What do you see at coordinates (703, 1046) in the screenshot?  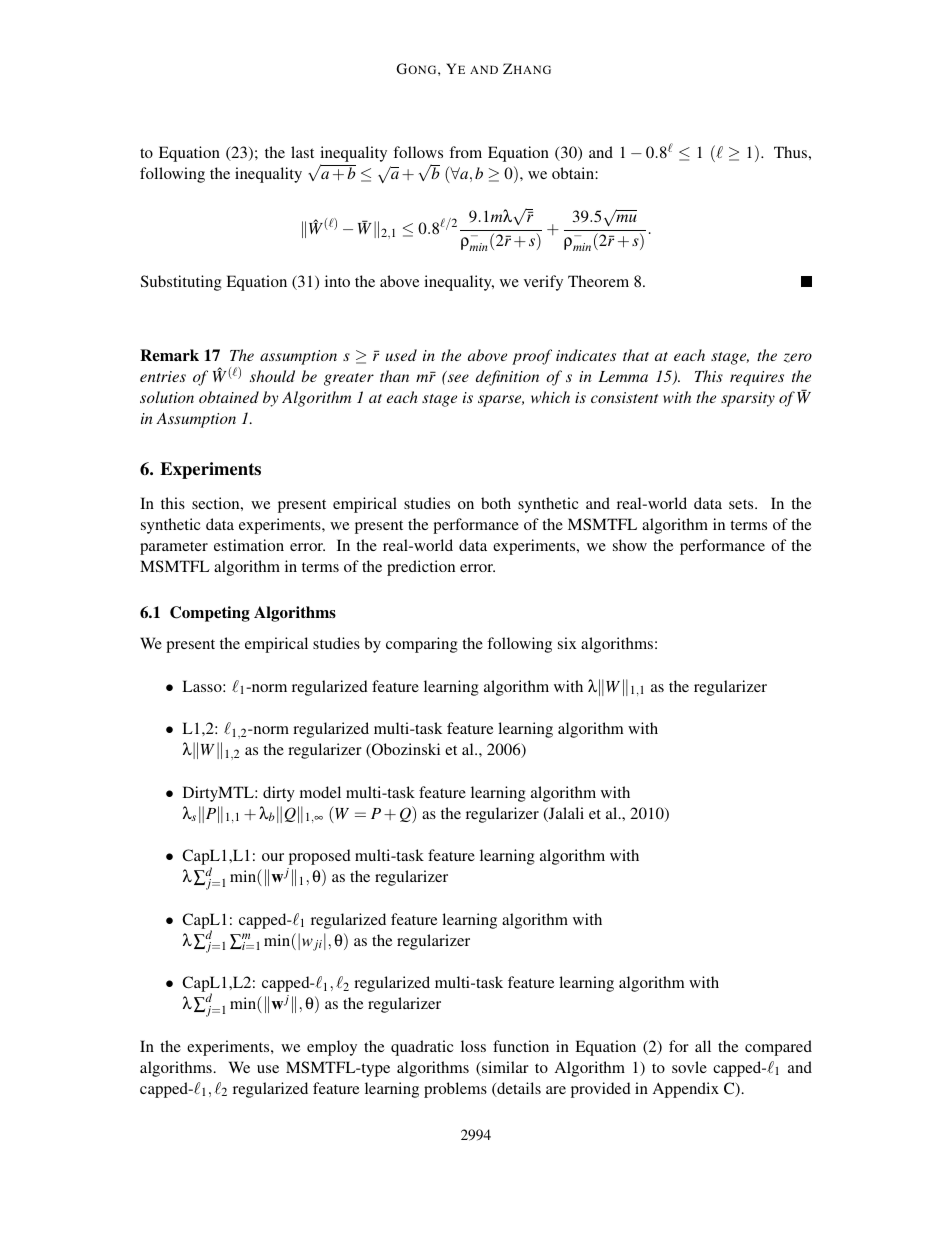 I see `all` at bounding box center [703, 1046].
